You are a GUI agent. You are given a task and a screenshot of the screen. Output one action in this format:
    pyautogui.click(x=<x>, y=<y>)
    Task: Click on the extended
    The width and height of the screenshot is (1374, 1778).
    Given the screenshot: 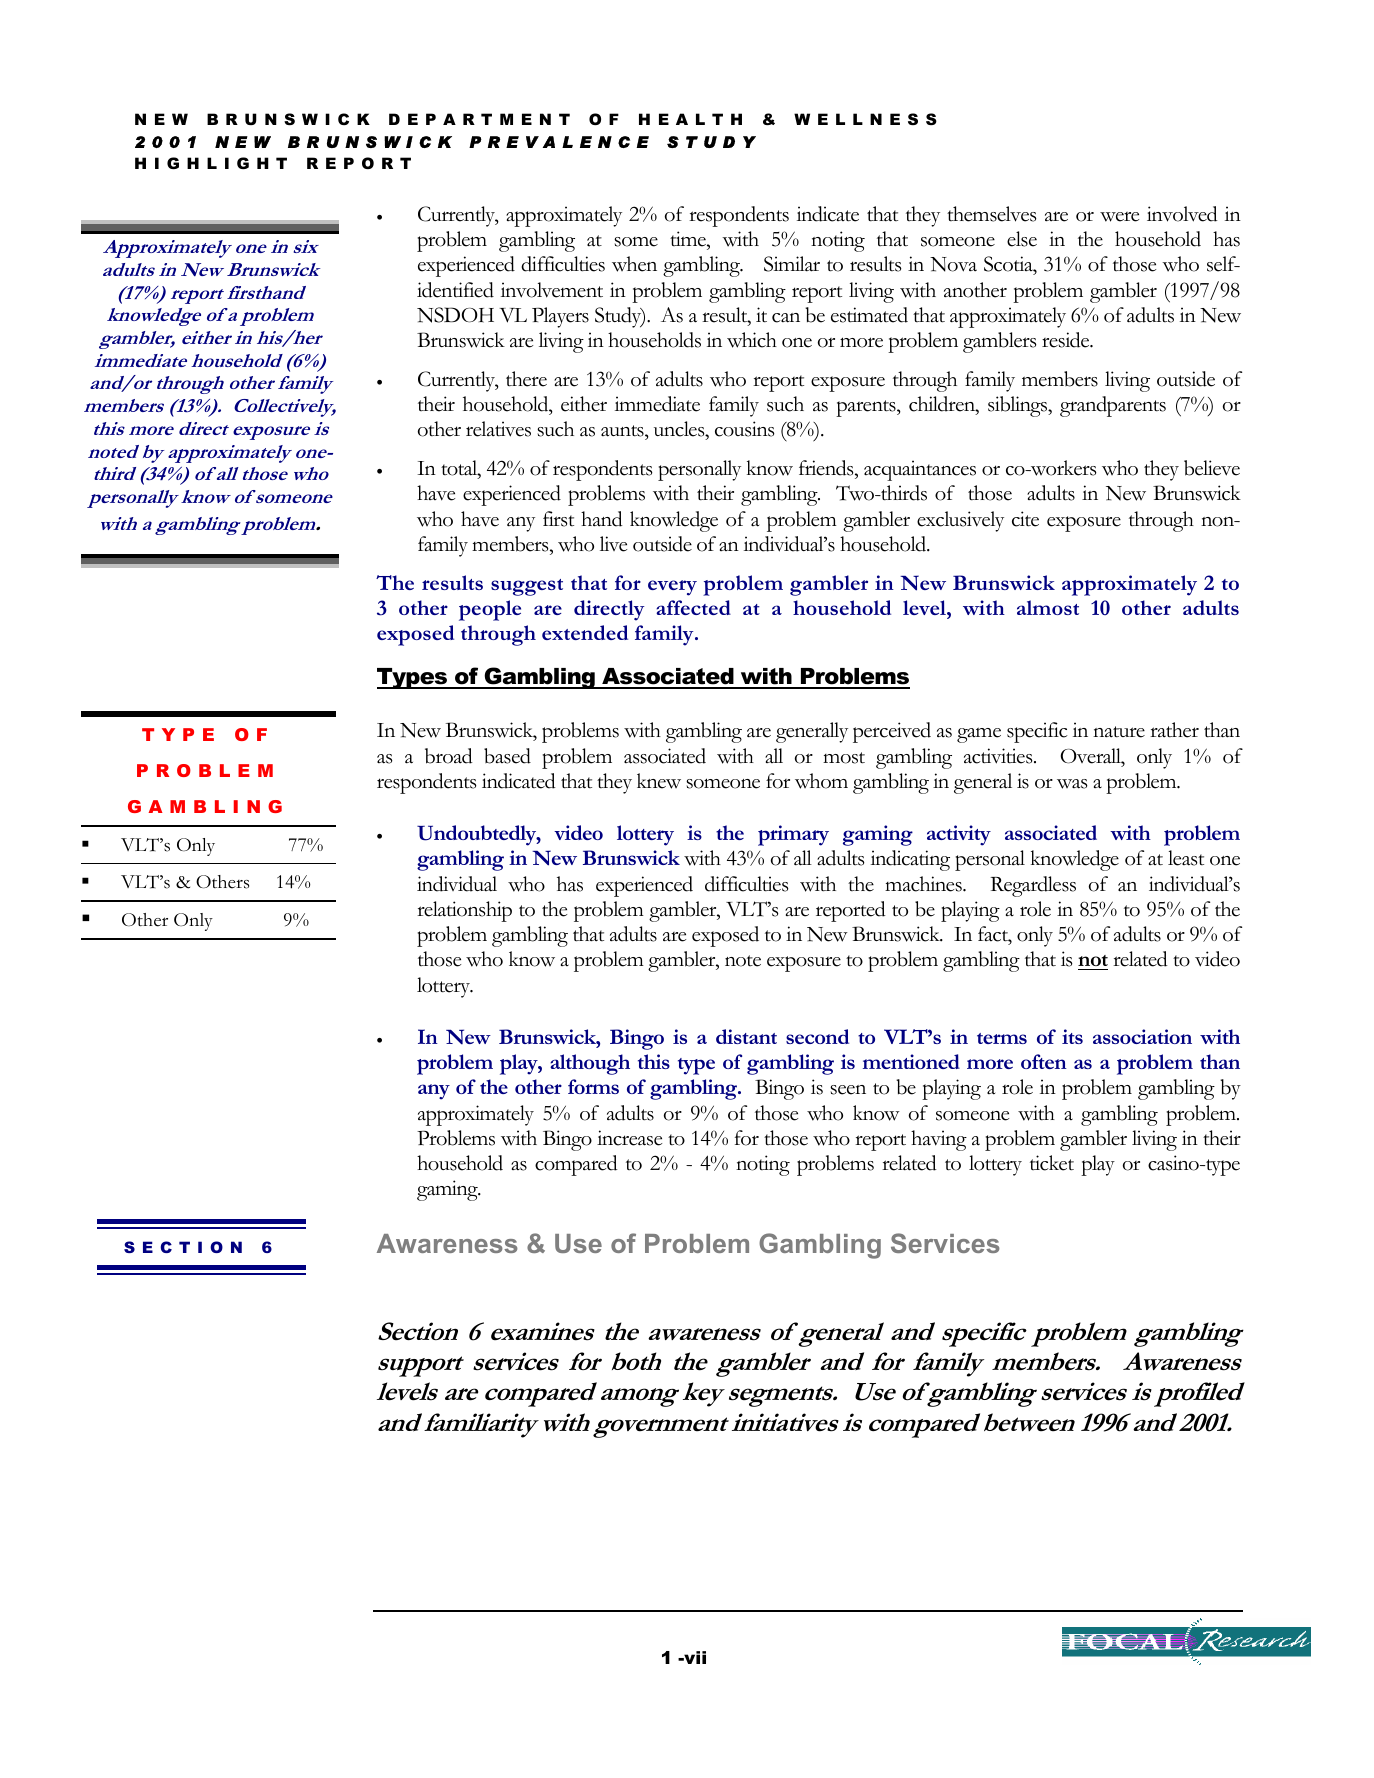 What is the action you would take?
    pyautogui.click(x=585, y=632)
